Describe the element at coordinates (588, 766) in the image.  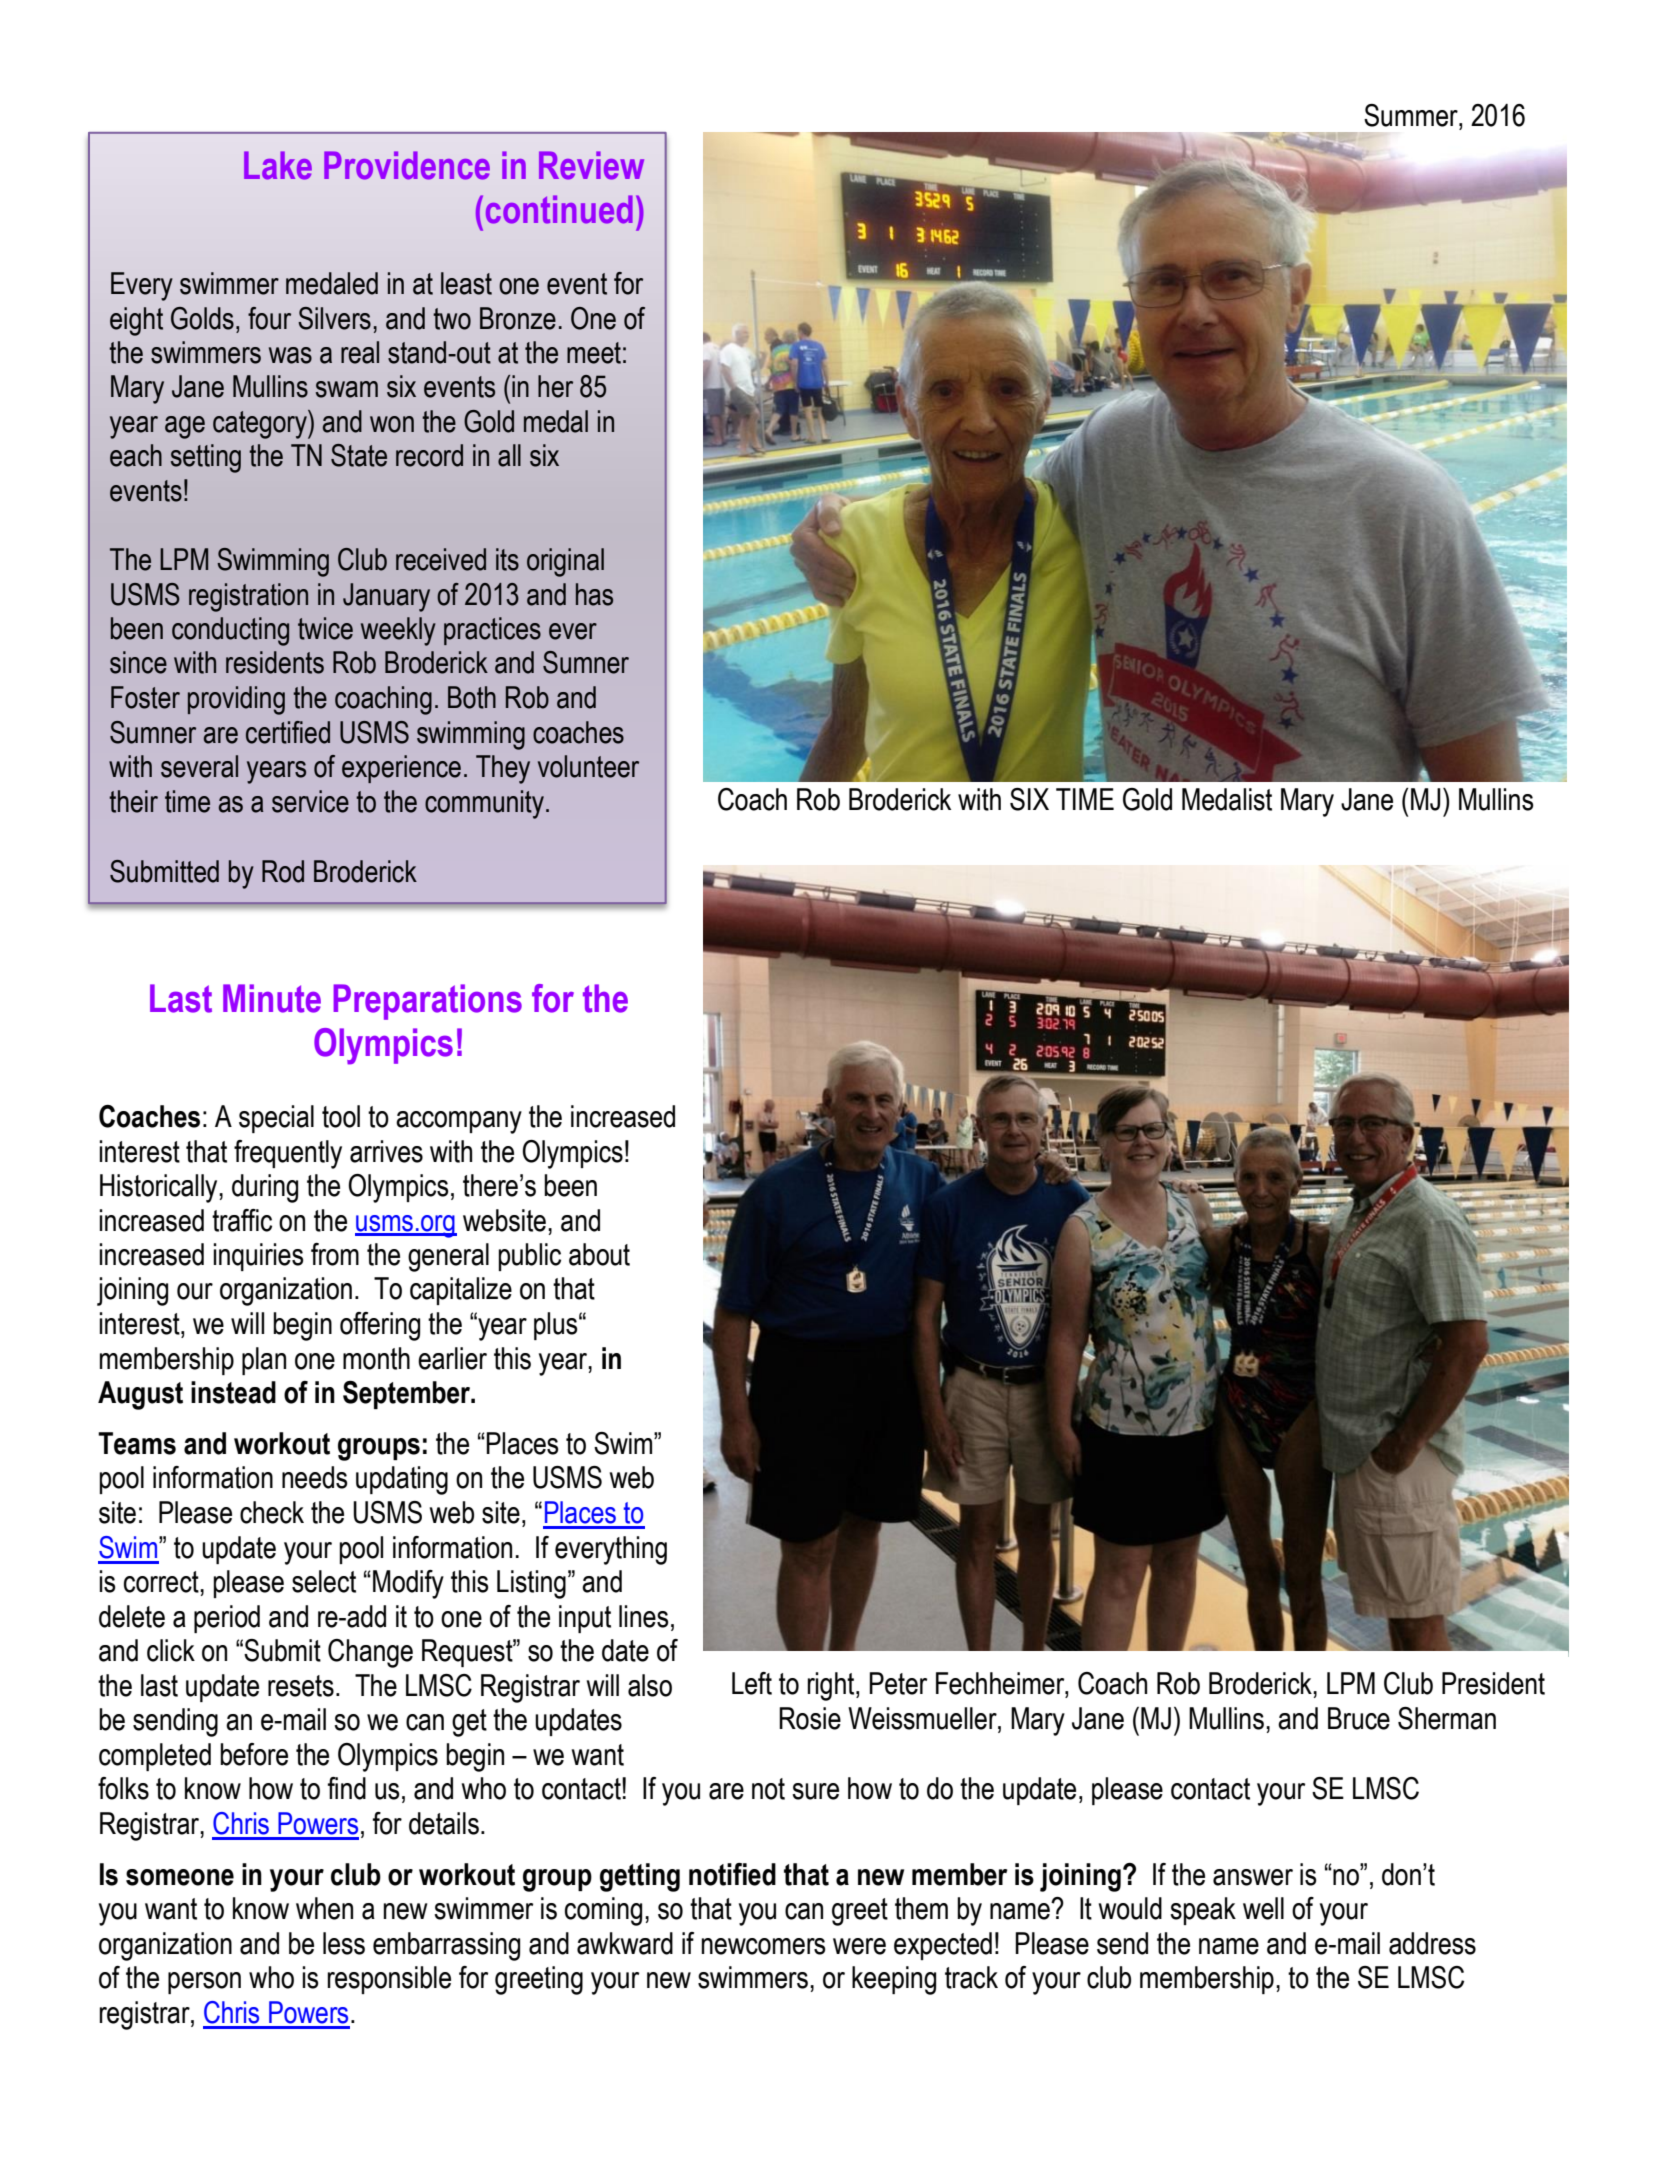
I see `volunteer` at that location.
